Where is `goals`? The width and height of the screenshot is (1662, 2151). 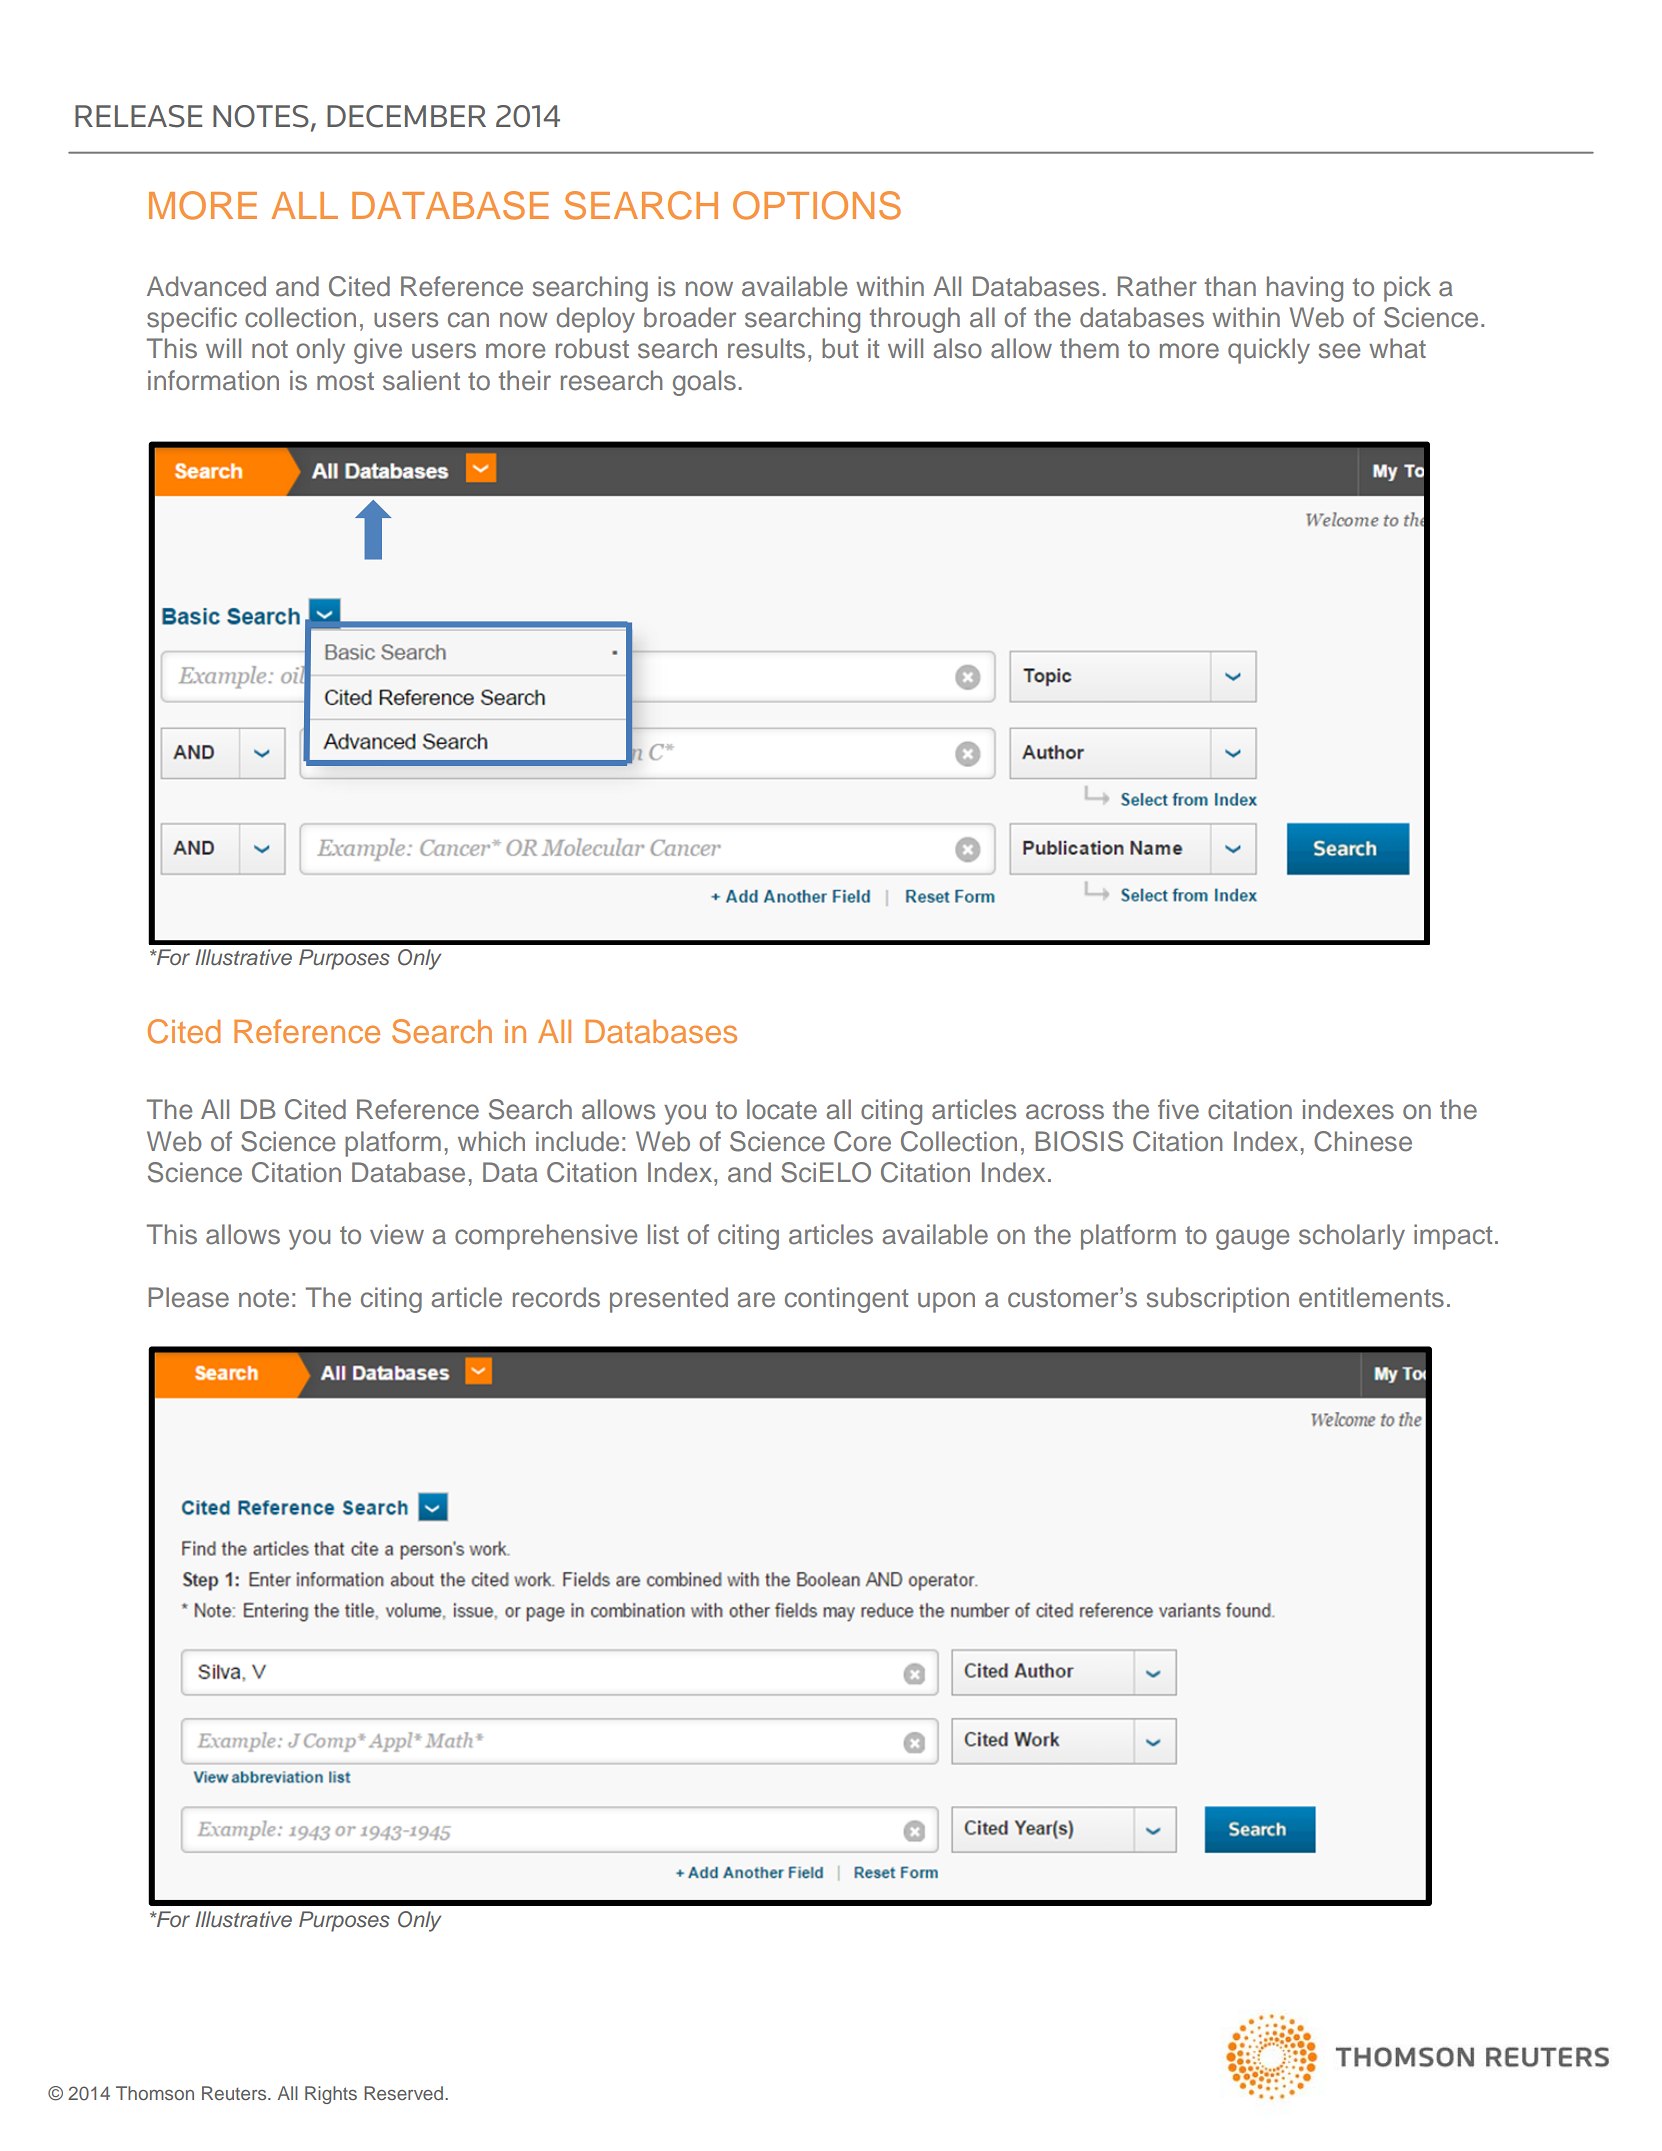 goals is located at coordinates (704, 383).
